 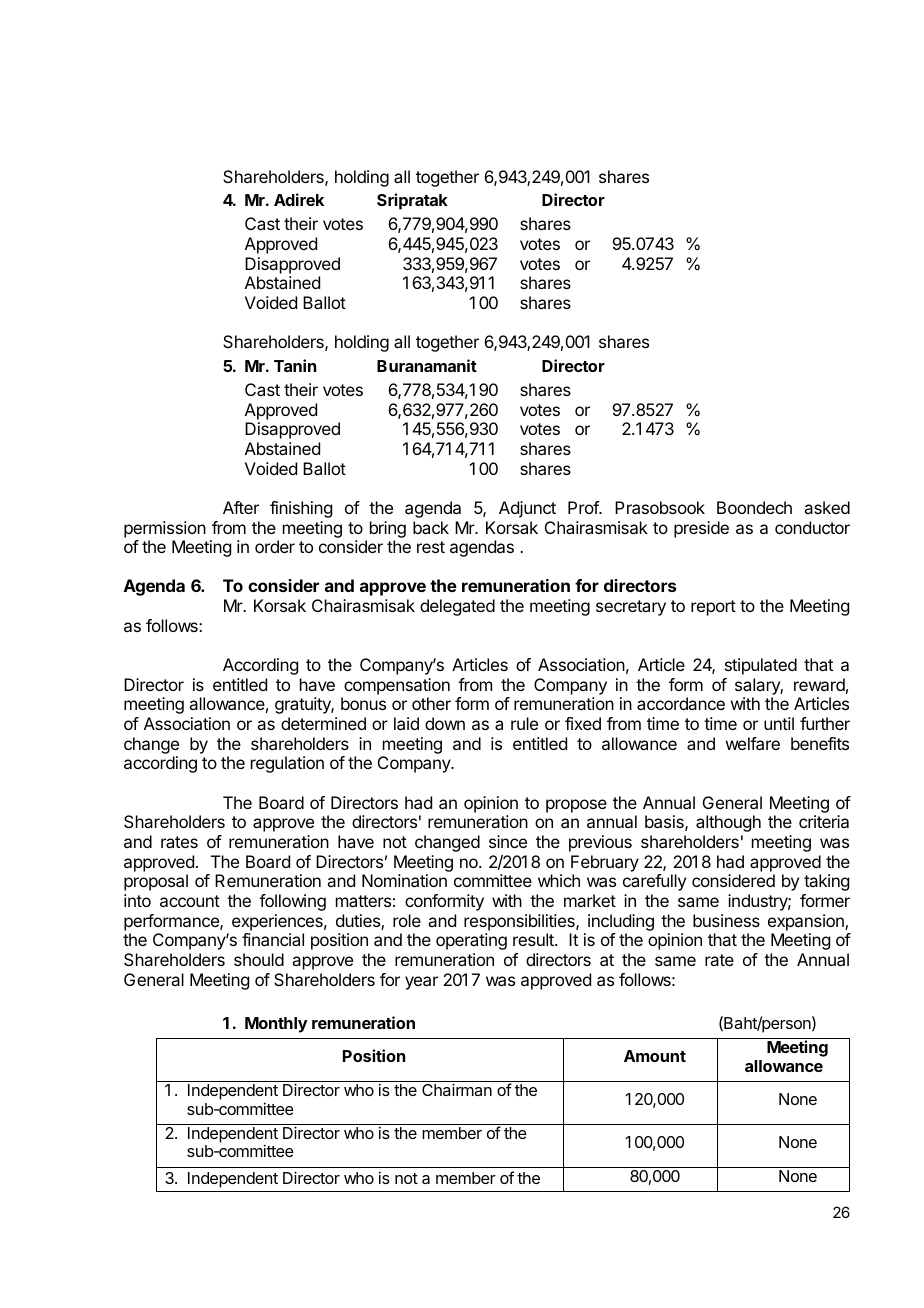 I want to click on other, so click(x=431, y=703).
